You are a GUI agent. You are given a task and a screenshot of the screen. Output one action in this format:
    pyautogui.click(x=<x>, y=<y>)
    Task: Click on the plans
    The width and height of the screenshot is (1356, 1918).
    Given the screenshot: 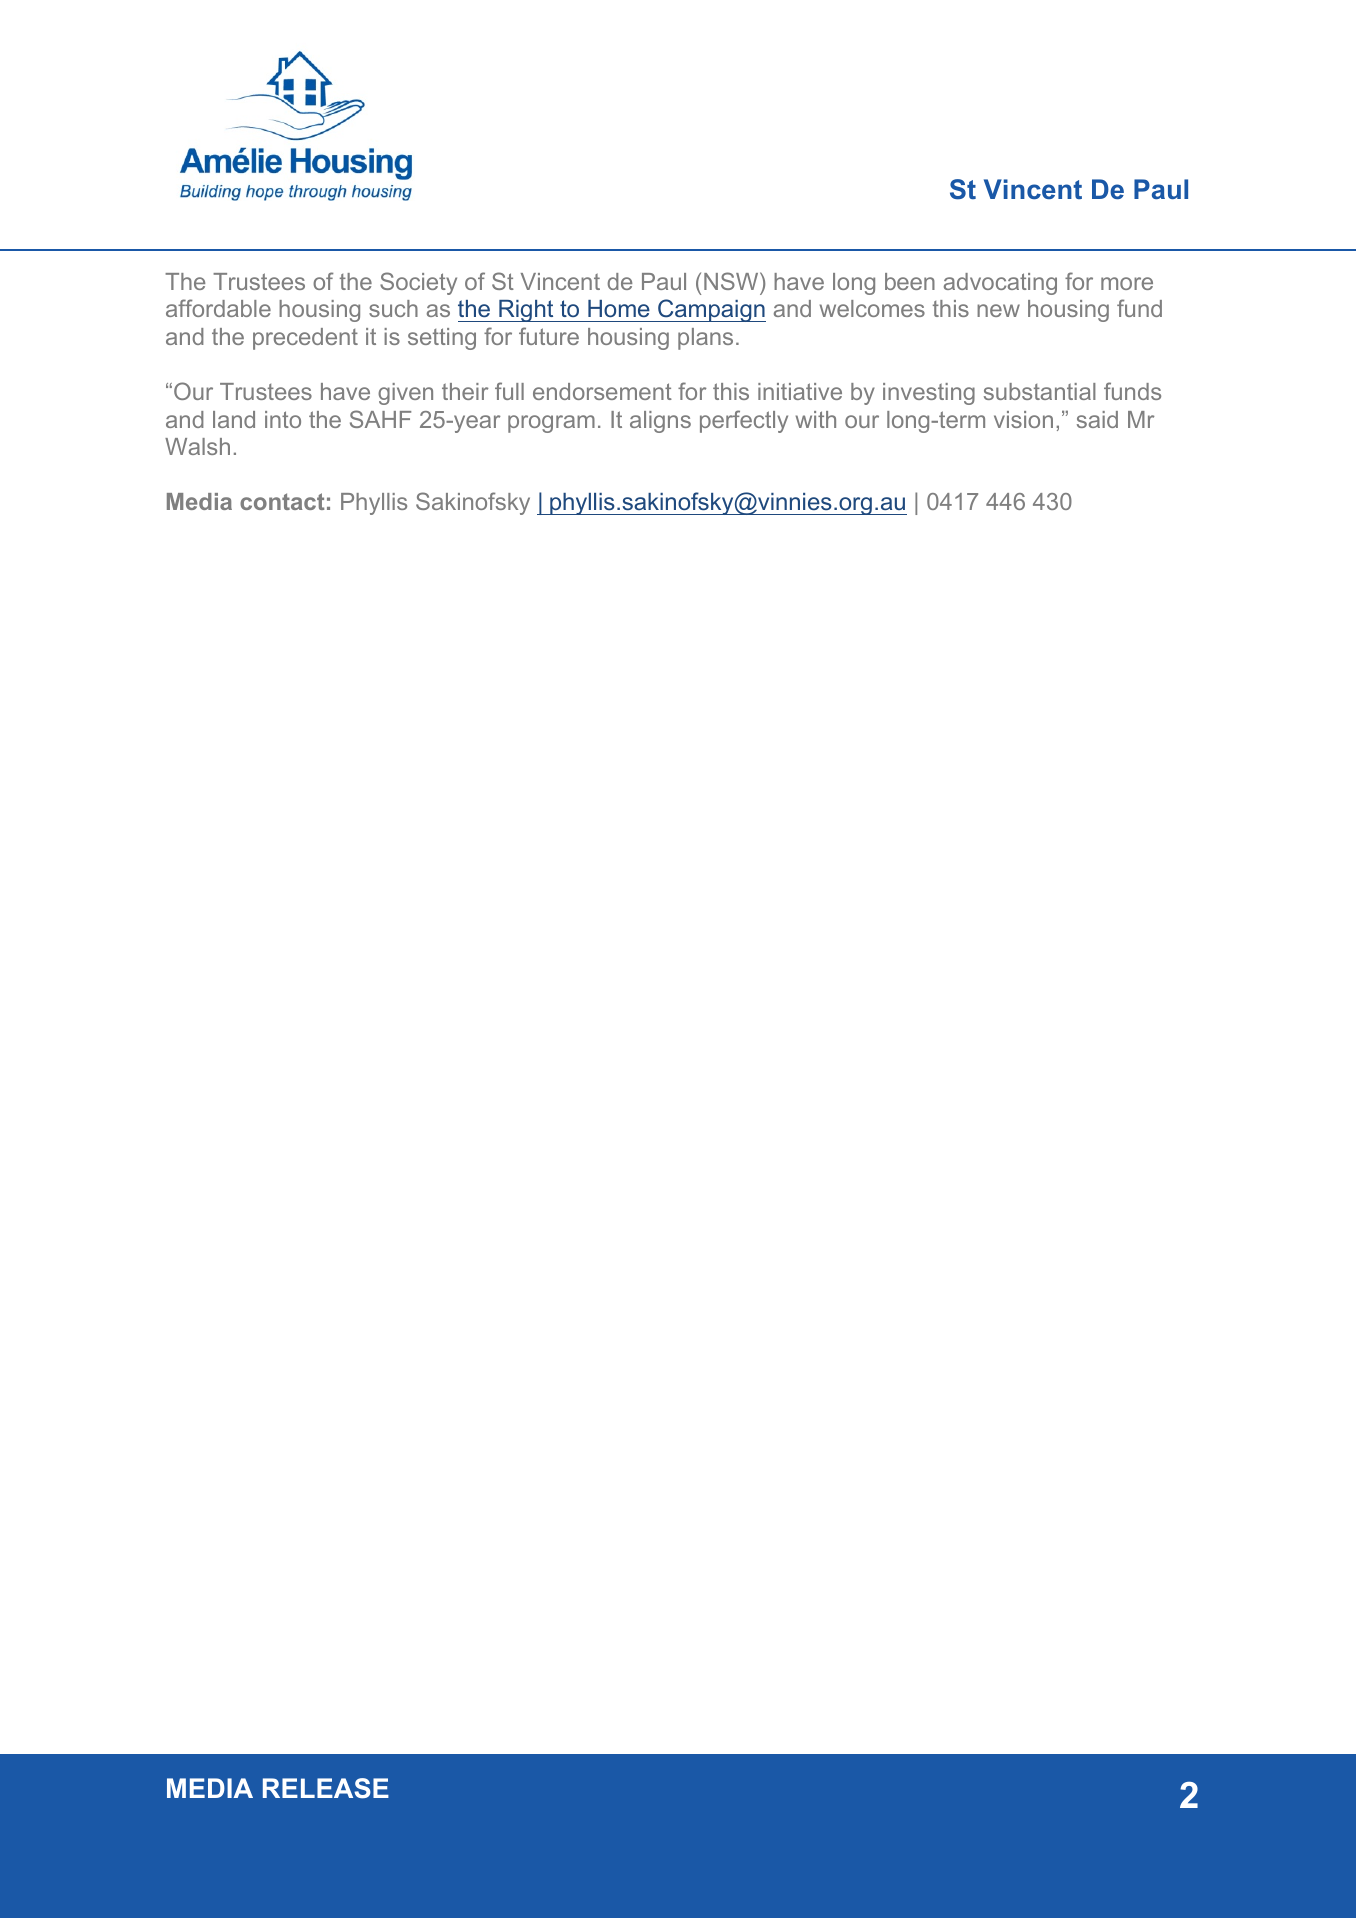 What is the action you would take?
    pyautogui.click(x=705, y=339)
